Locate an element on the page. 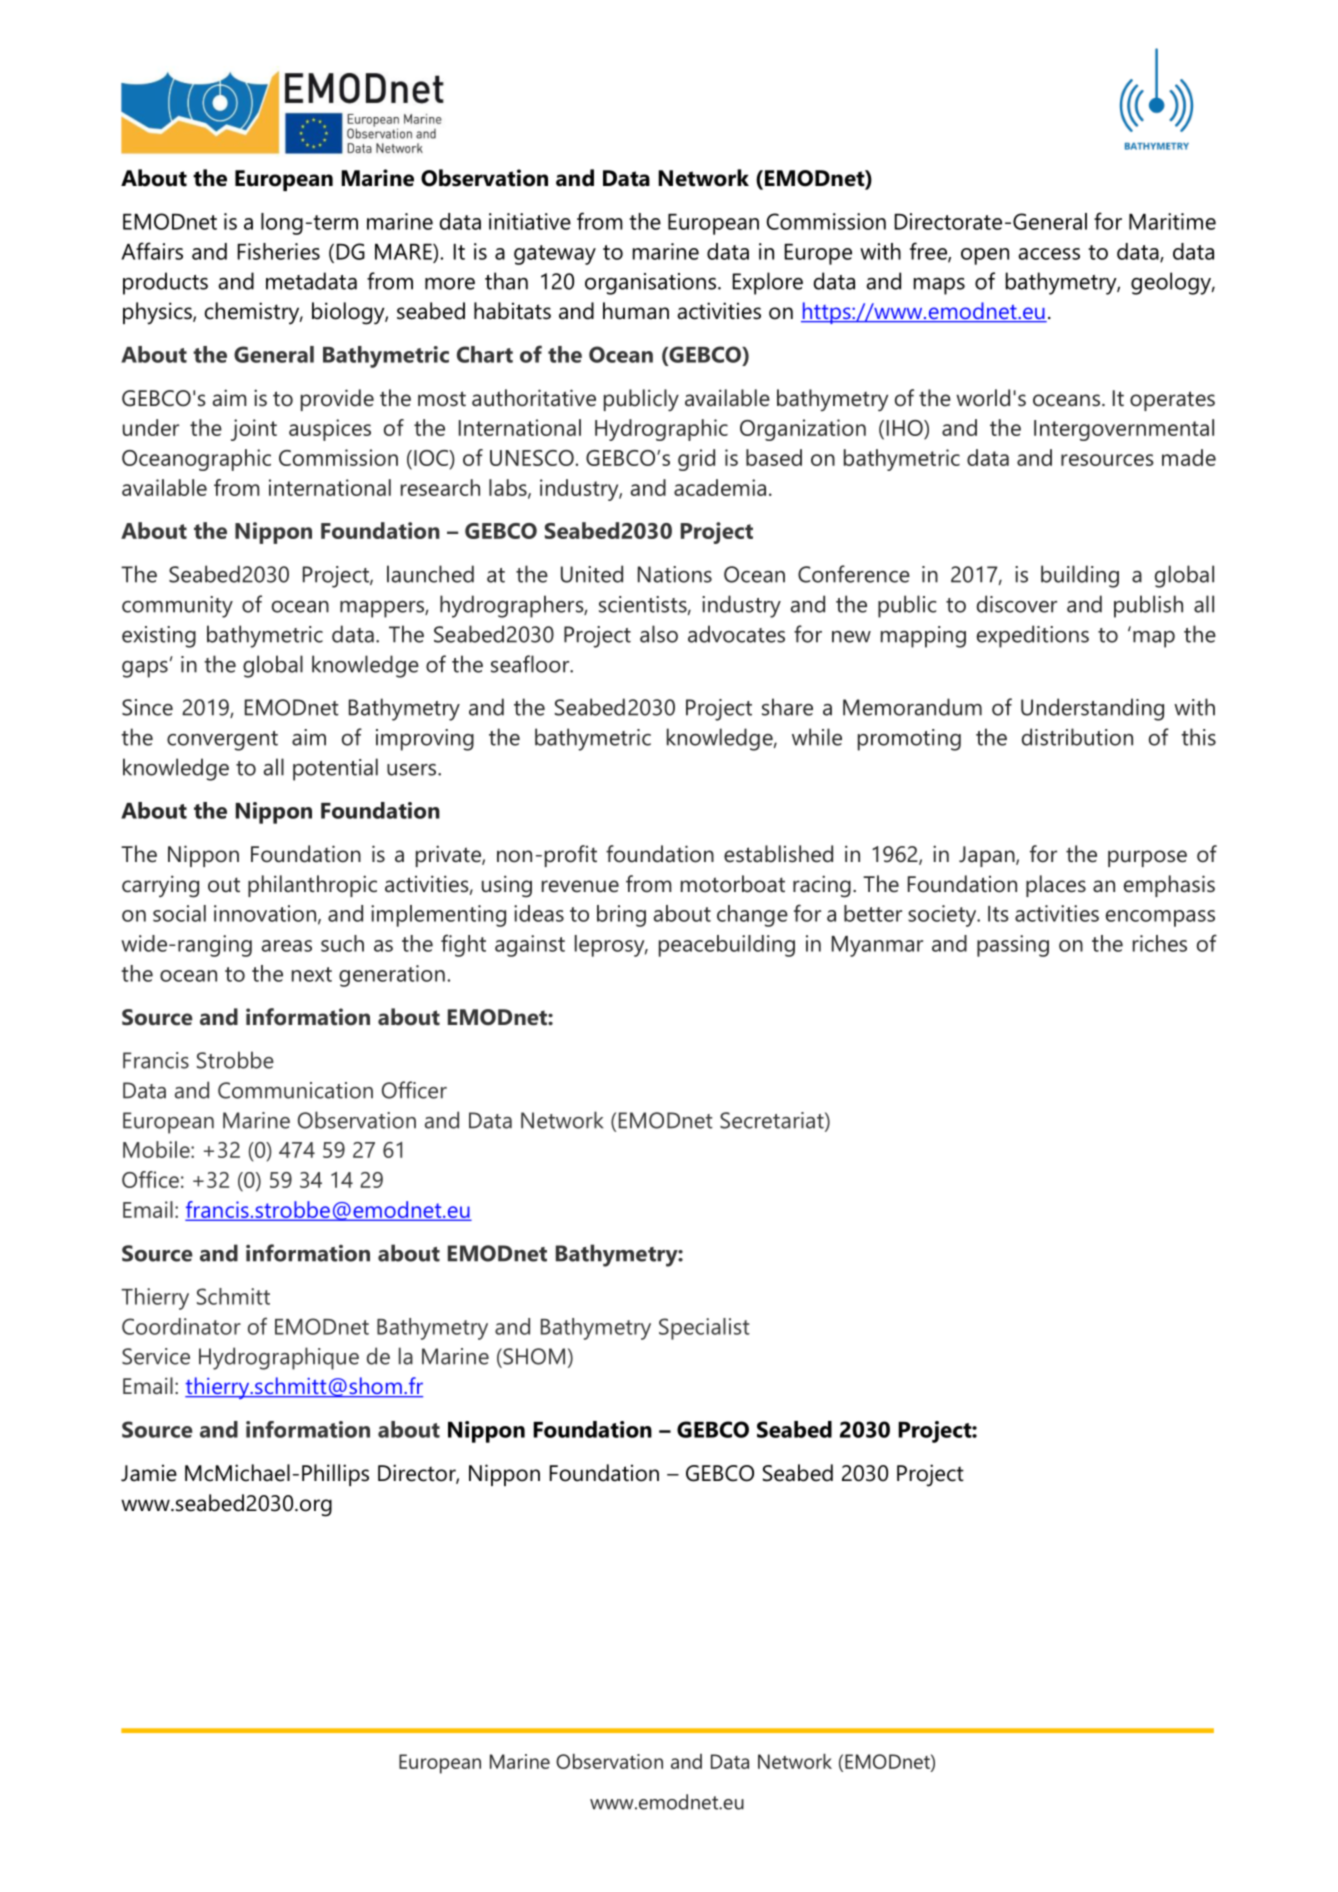  organisations is located at coordinates (650, 284).
